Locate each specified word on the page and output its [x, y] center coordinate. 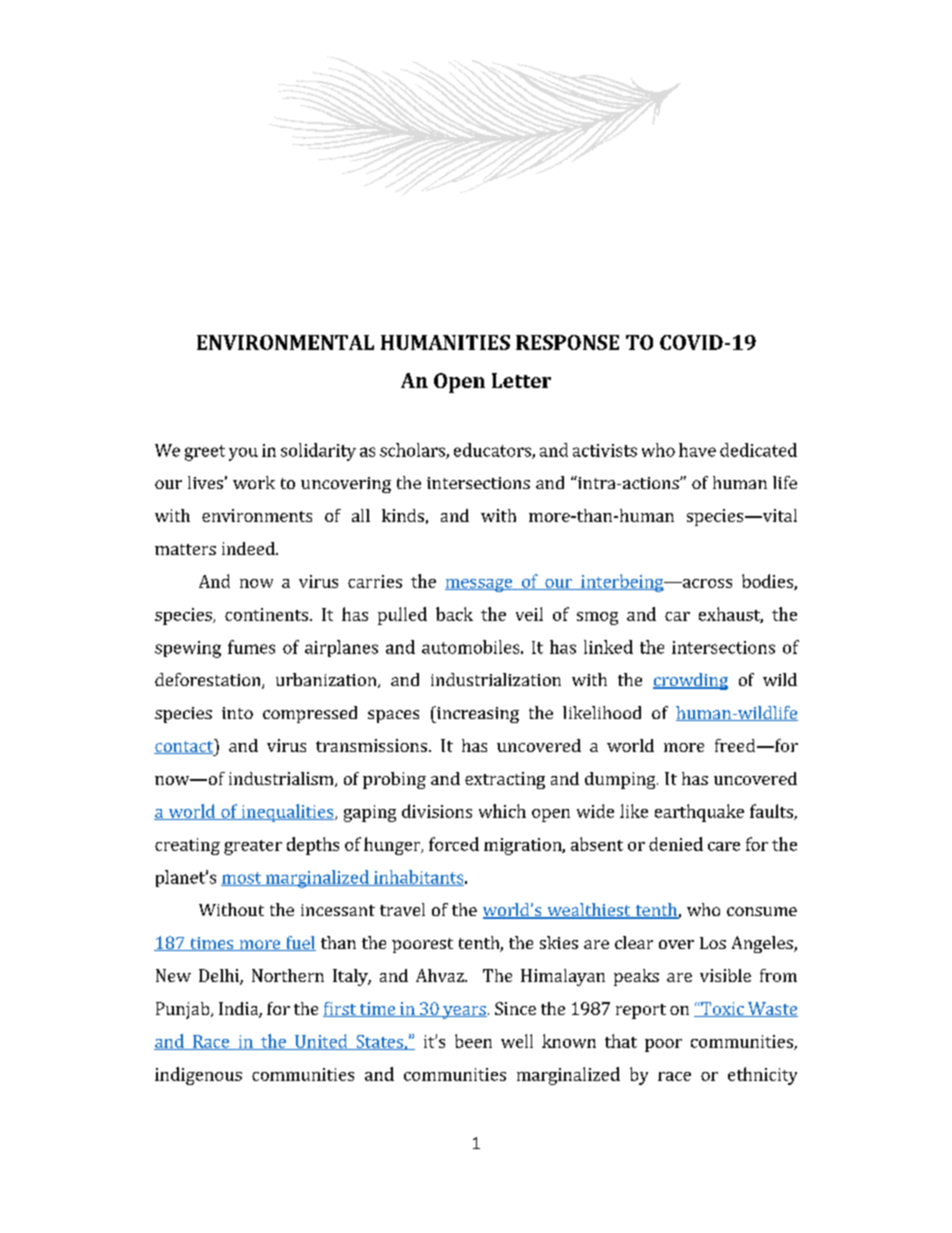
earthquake [699, 813]
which [502, 811]
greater [253, 847]
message [480, 585]
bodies [768, 582]
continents [266, 614]
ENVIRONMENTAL [285, 342]
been [473, 1041]
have [697, 450]
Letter [521, 380]
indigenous [198, 1076]
